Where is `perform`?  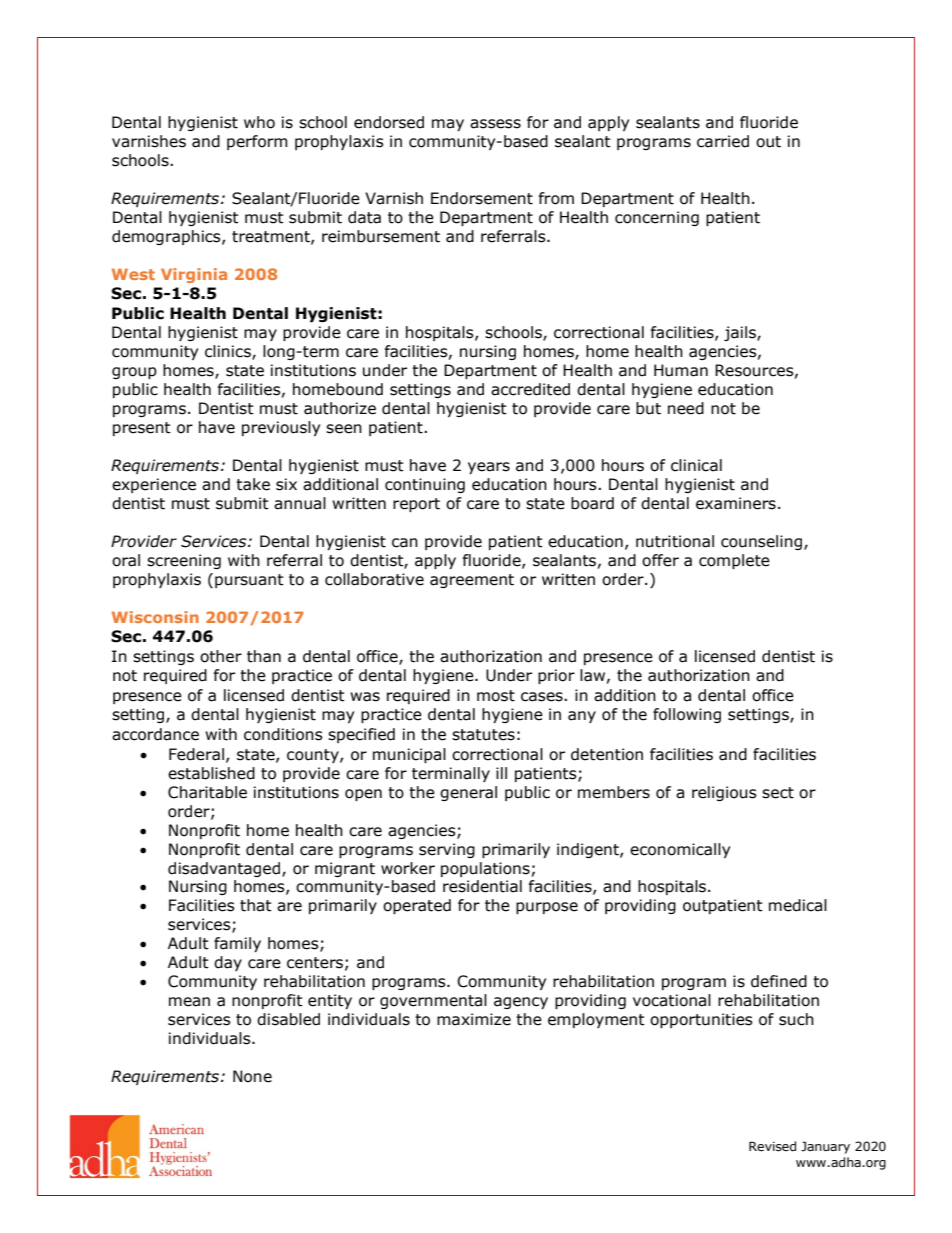 perform is located at coordinates (257, 142).
